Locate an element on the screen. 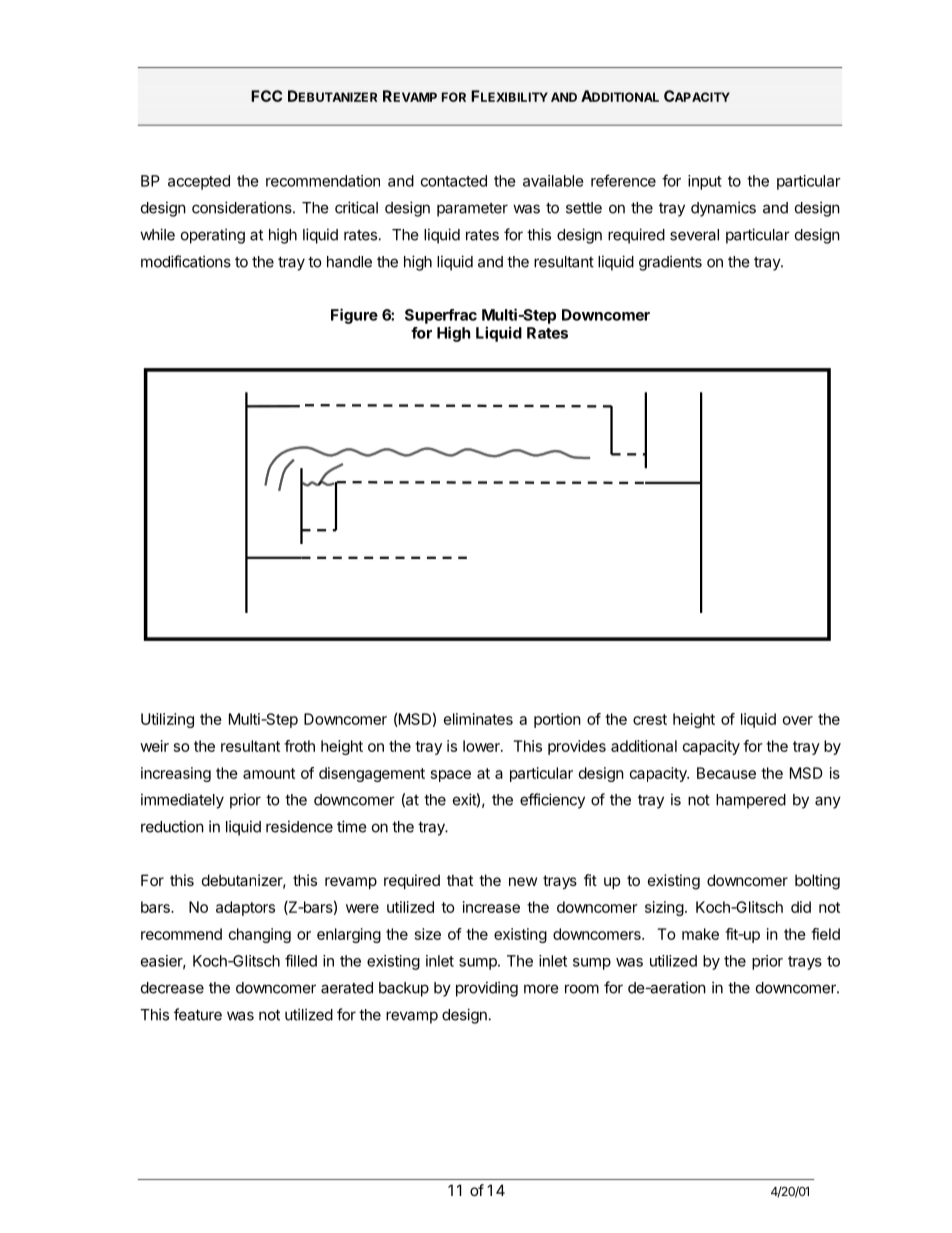  contacted is located at coordinates (454, 181).
